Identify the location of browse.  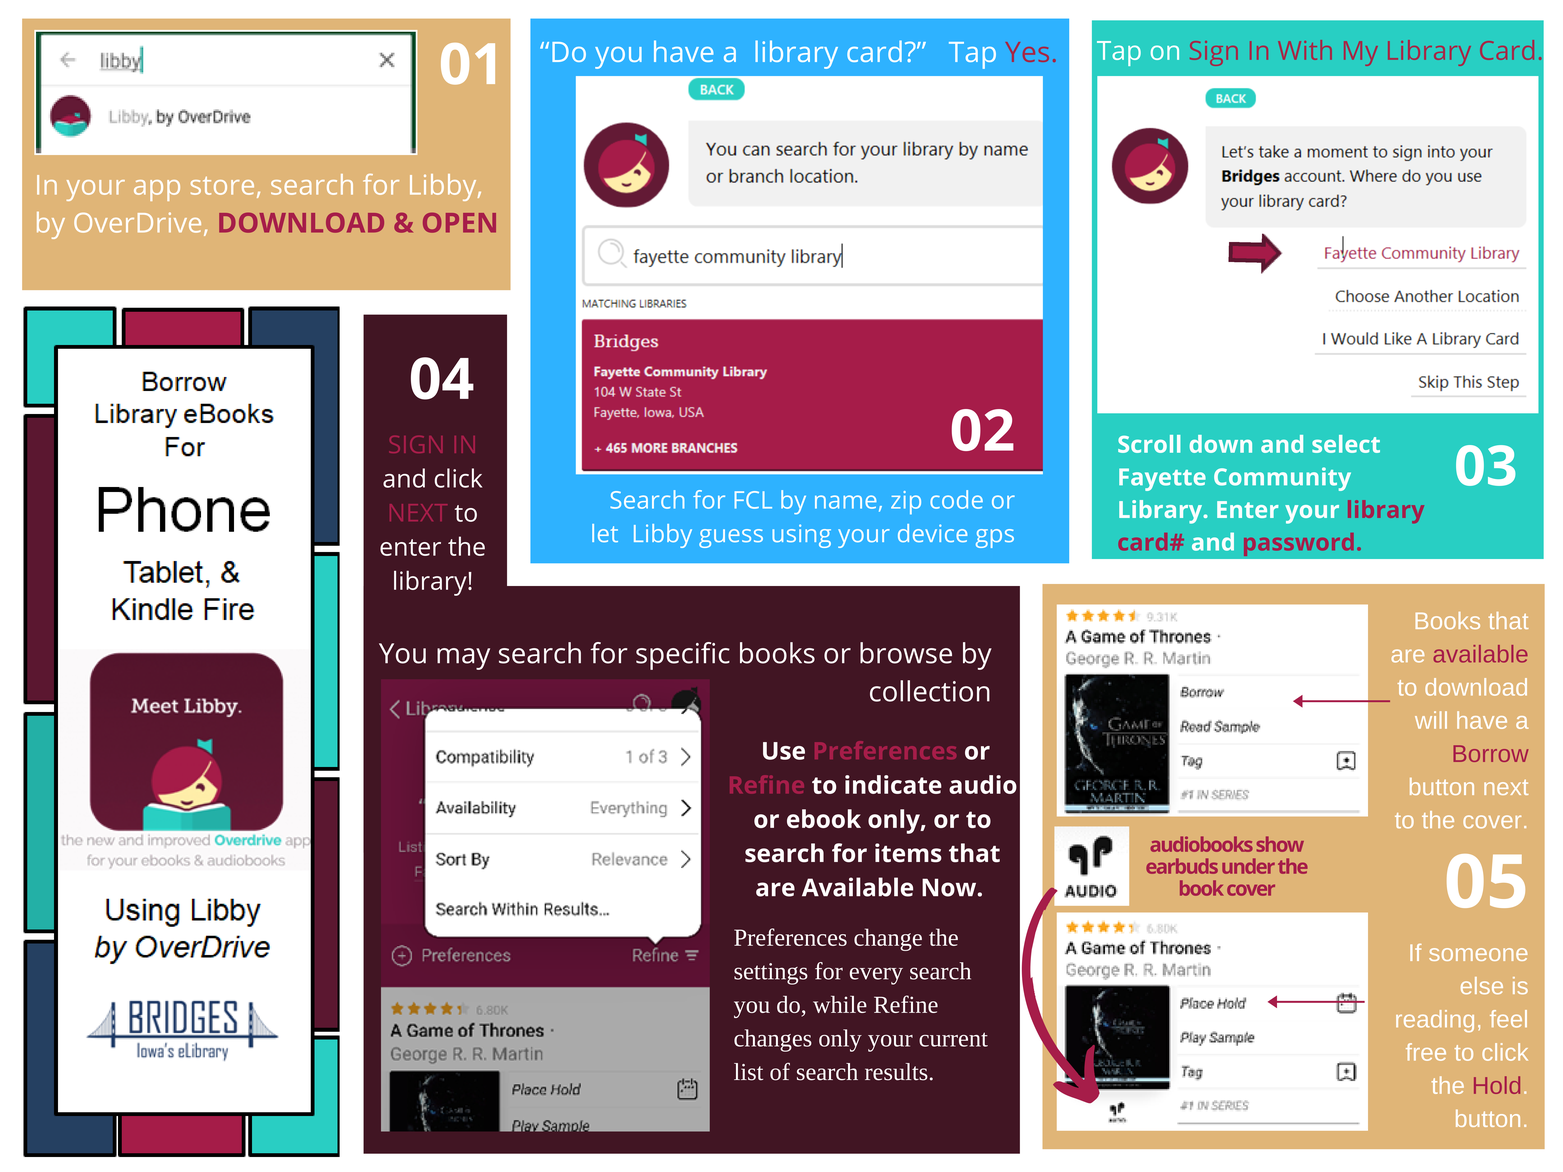
(906, 653).
